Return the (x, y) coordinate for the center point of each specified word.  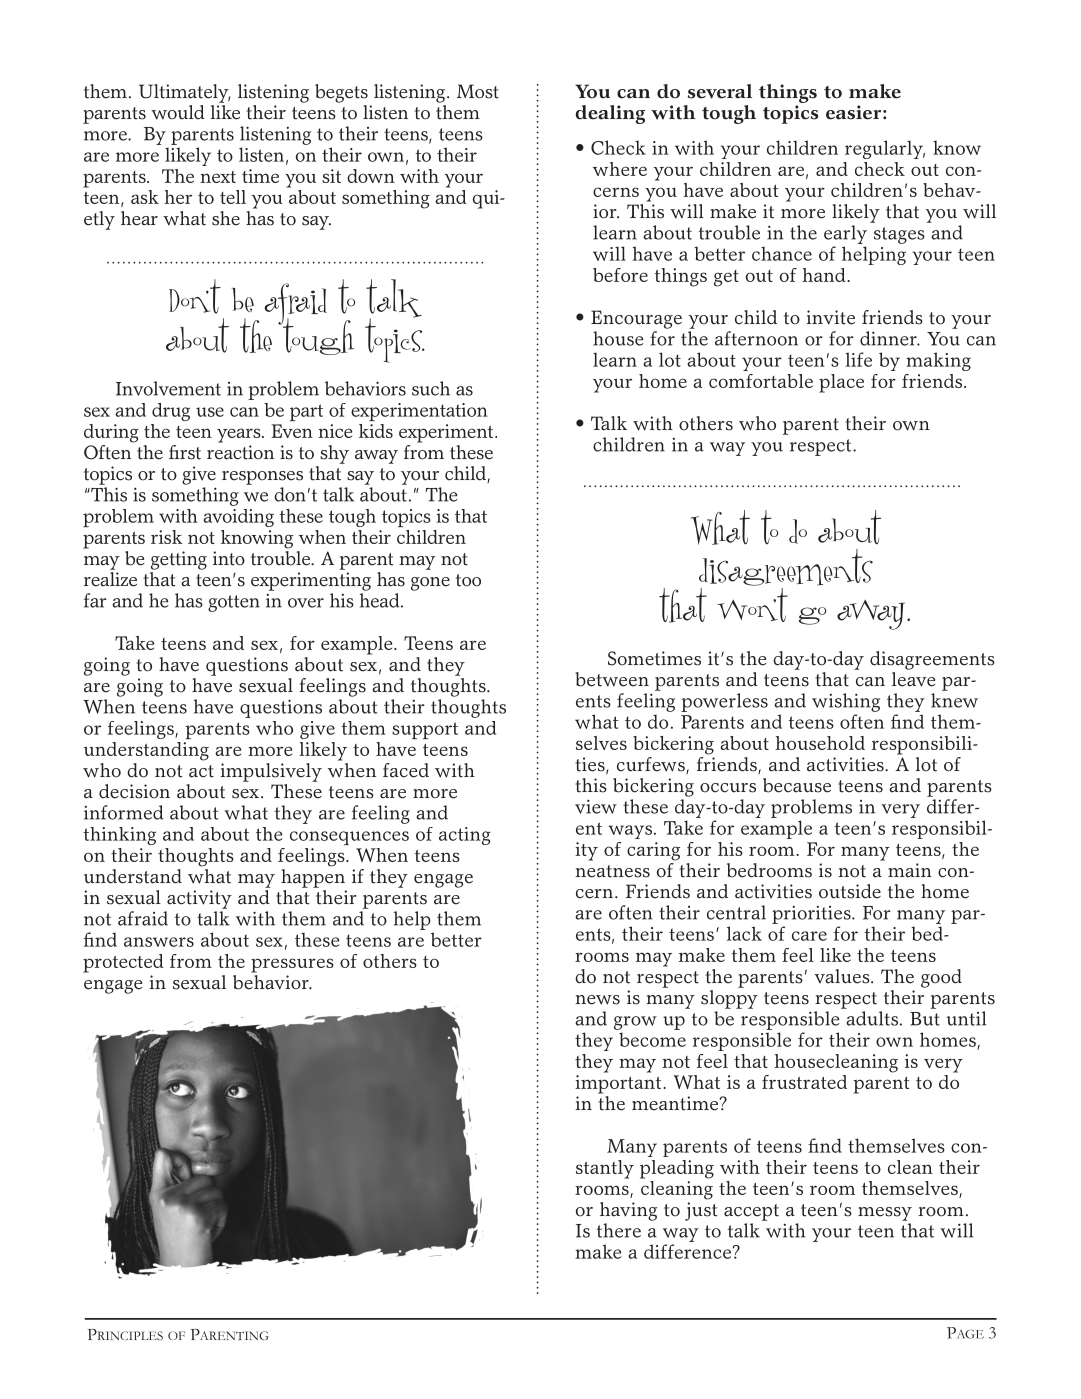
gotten (234, 603)
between (612, 679)
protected (123, 963)
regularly (885, 149)
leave (913, 679)
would (178, 112)
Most (478, 91)
